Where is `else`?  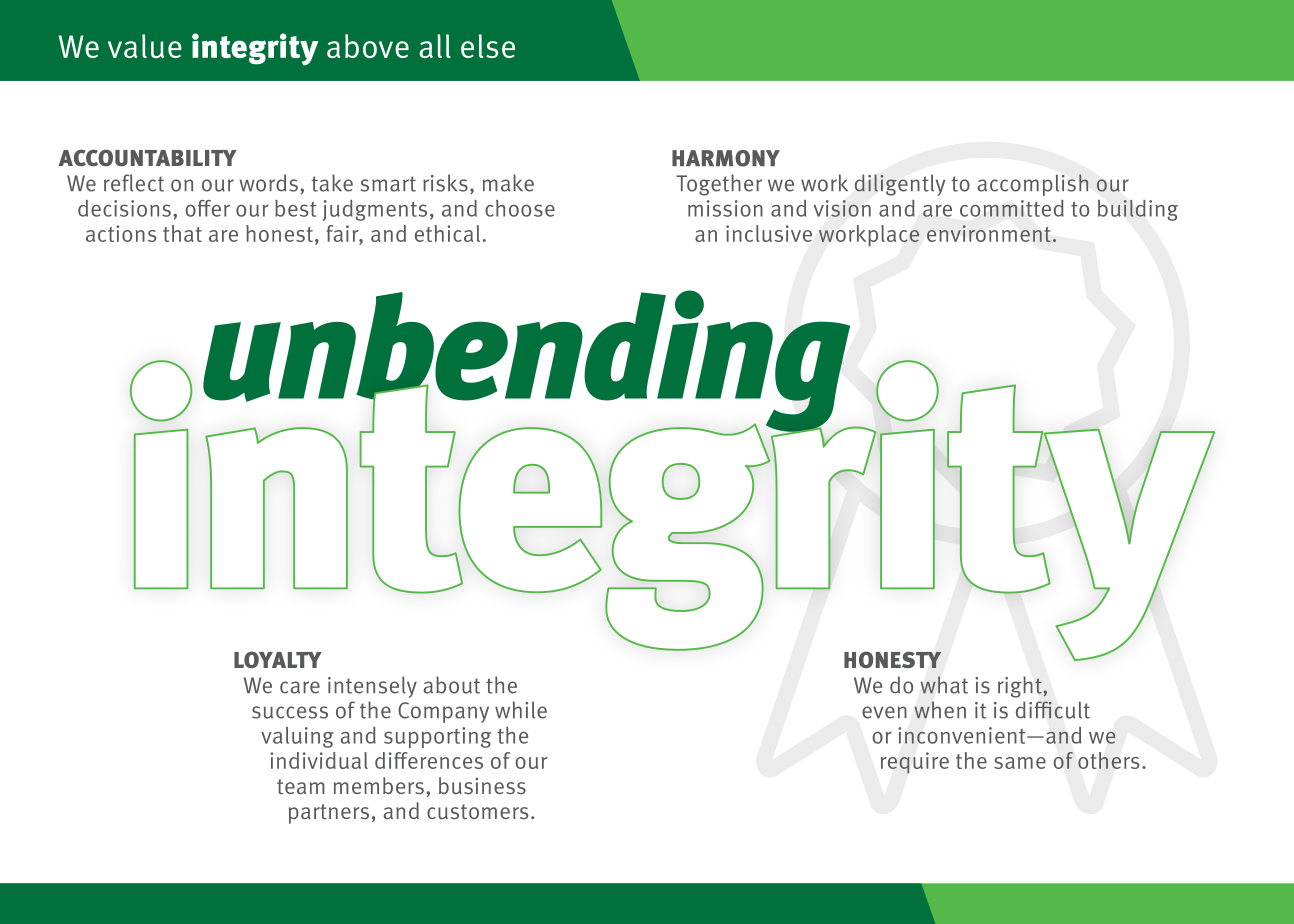
else is located at coordinates (488, 46).
